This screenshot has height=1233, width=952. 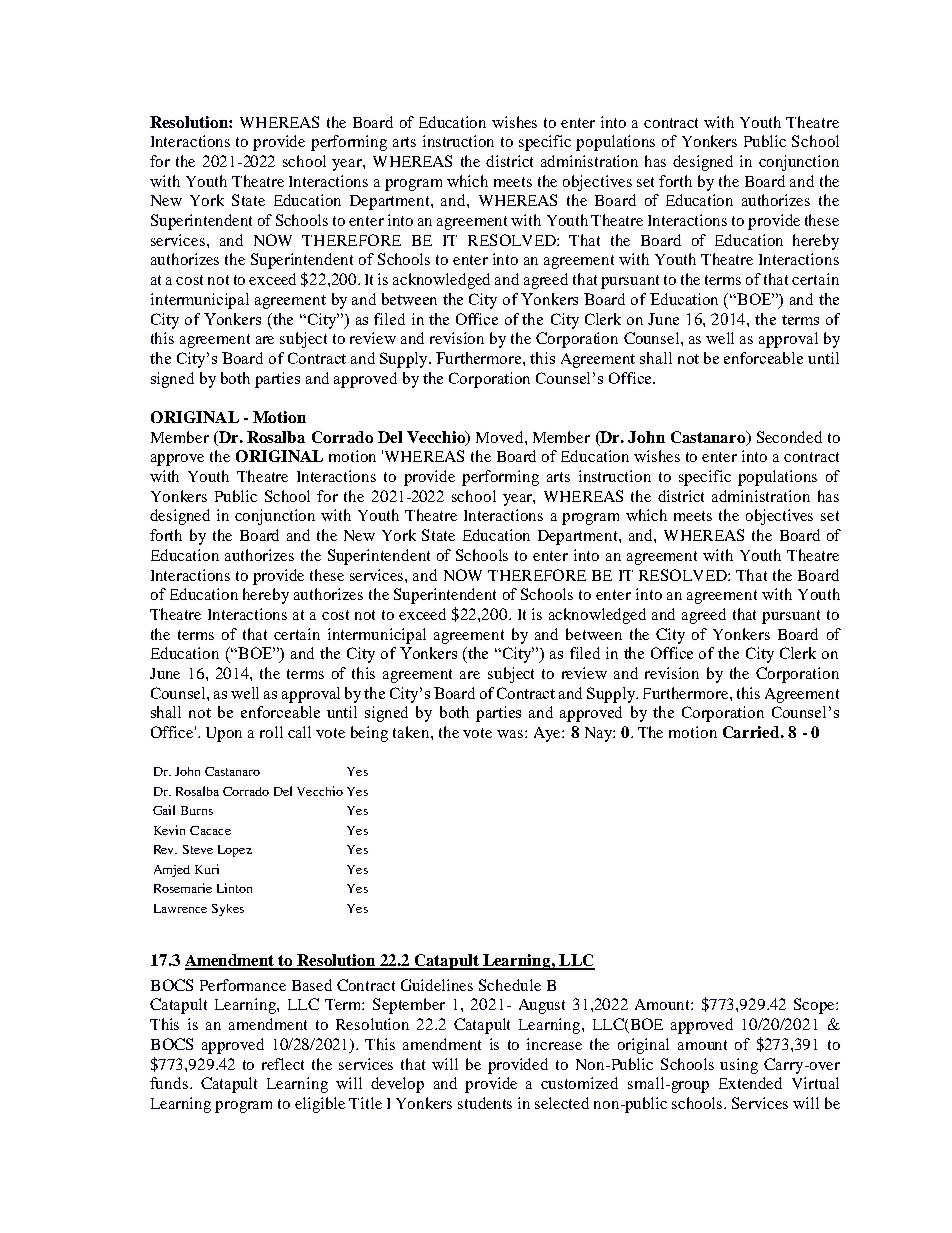 I want to click on Seconded, so click(x=789, y=437).
